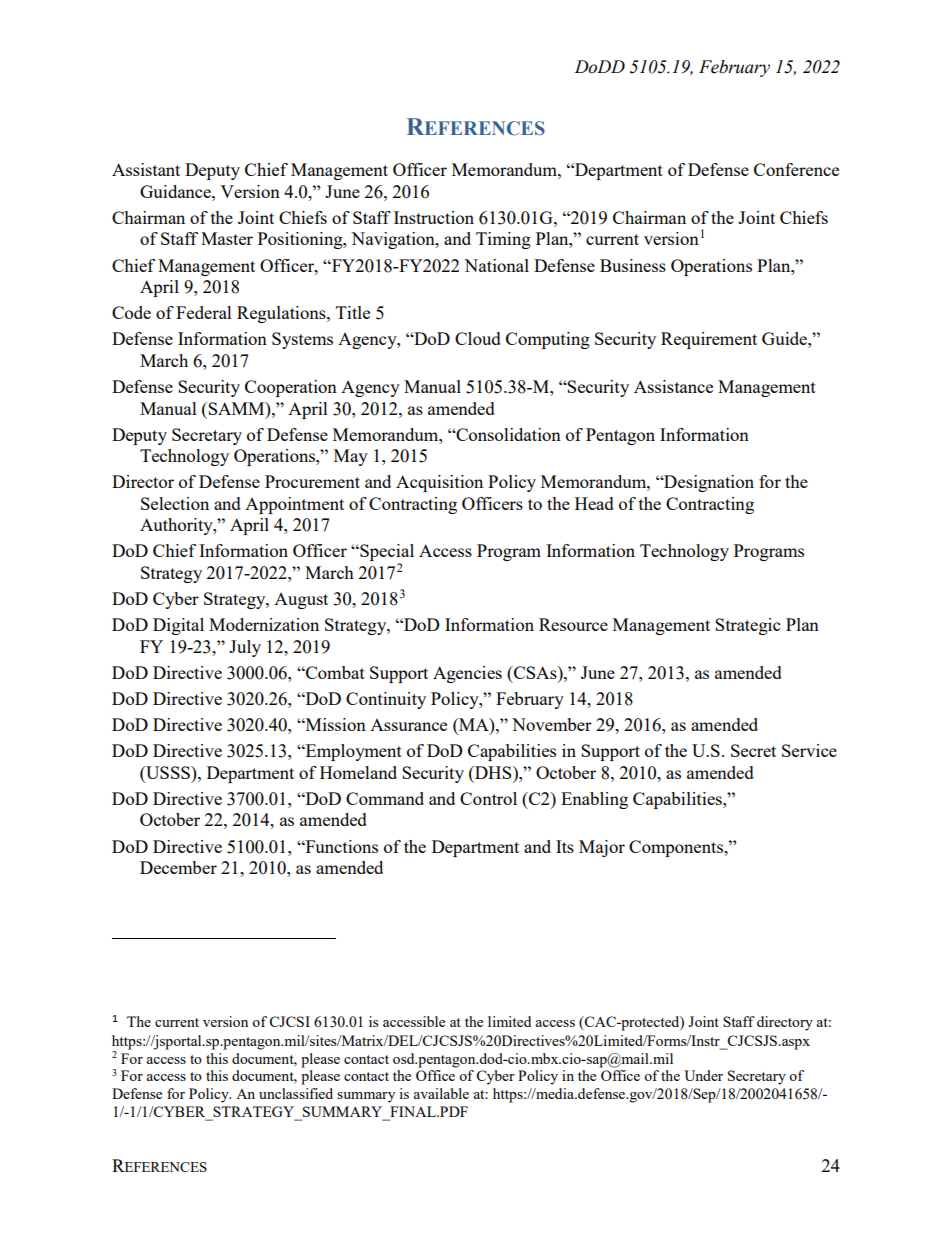 This screenshot has height=1233, width=952. What do you see at coordinates (703, 1075) in the screenshot?
I see `Under` at bounding box center [703, 1075].
